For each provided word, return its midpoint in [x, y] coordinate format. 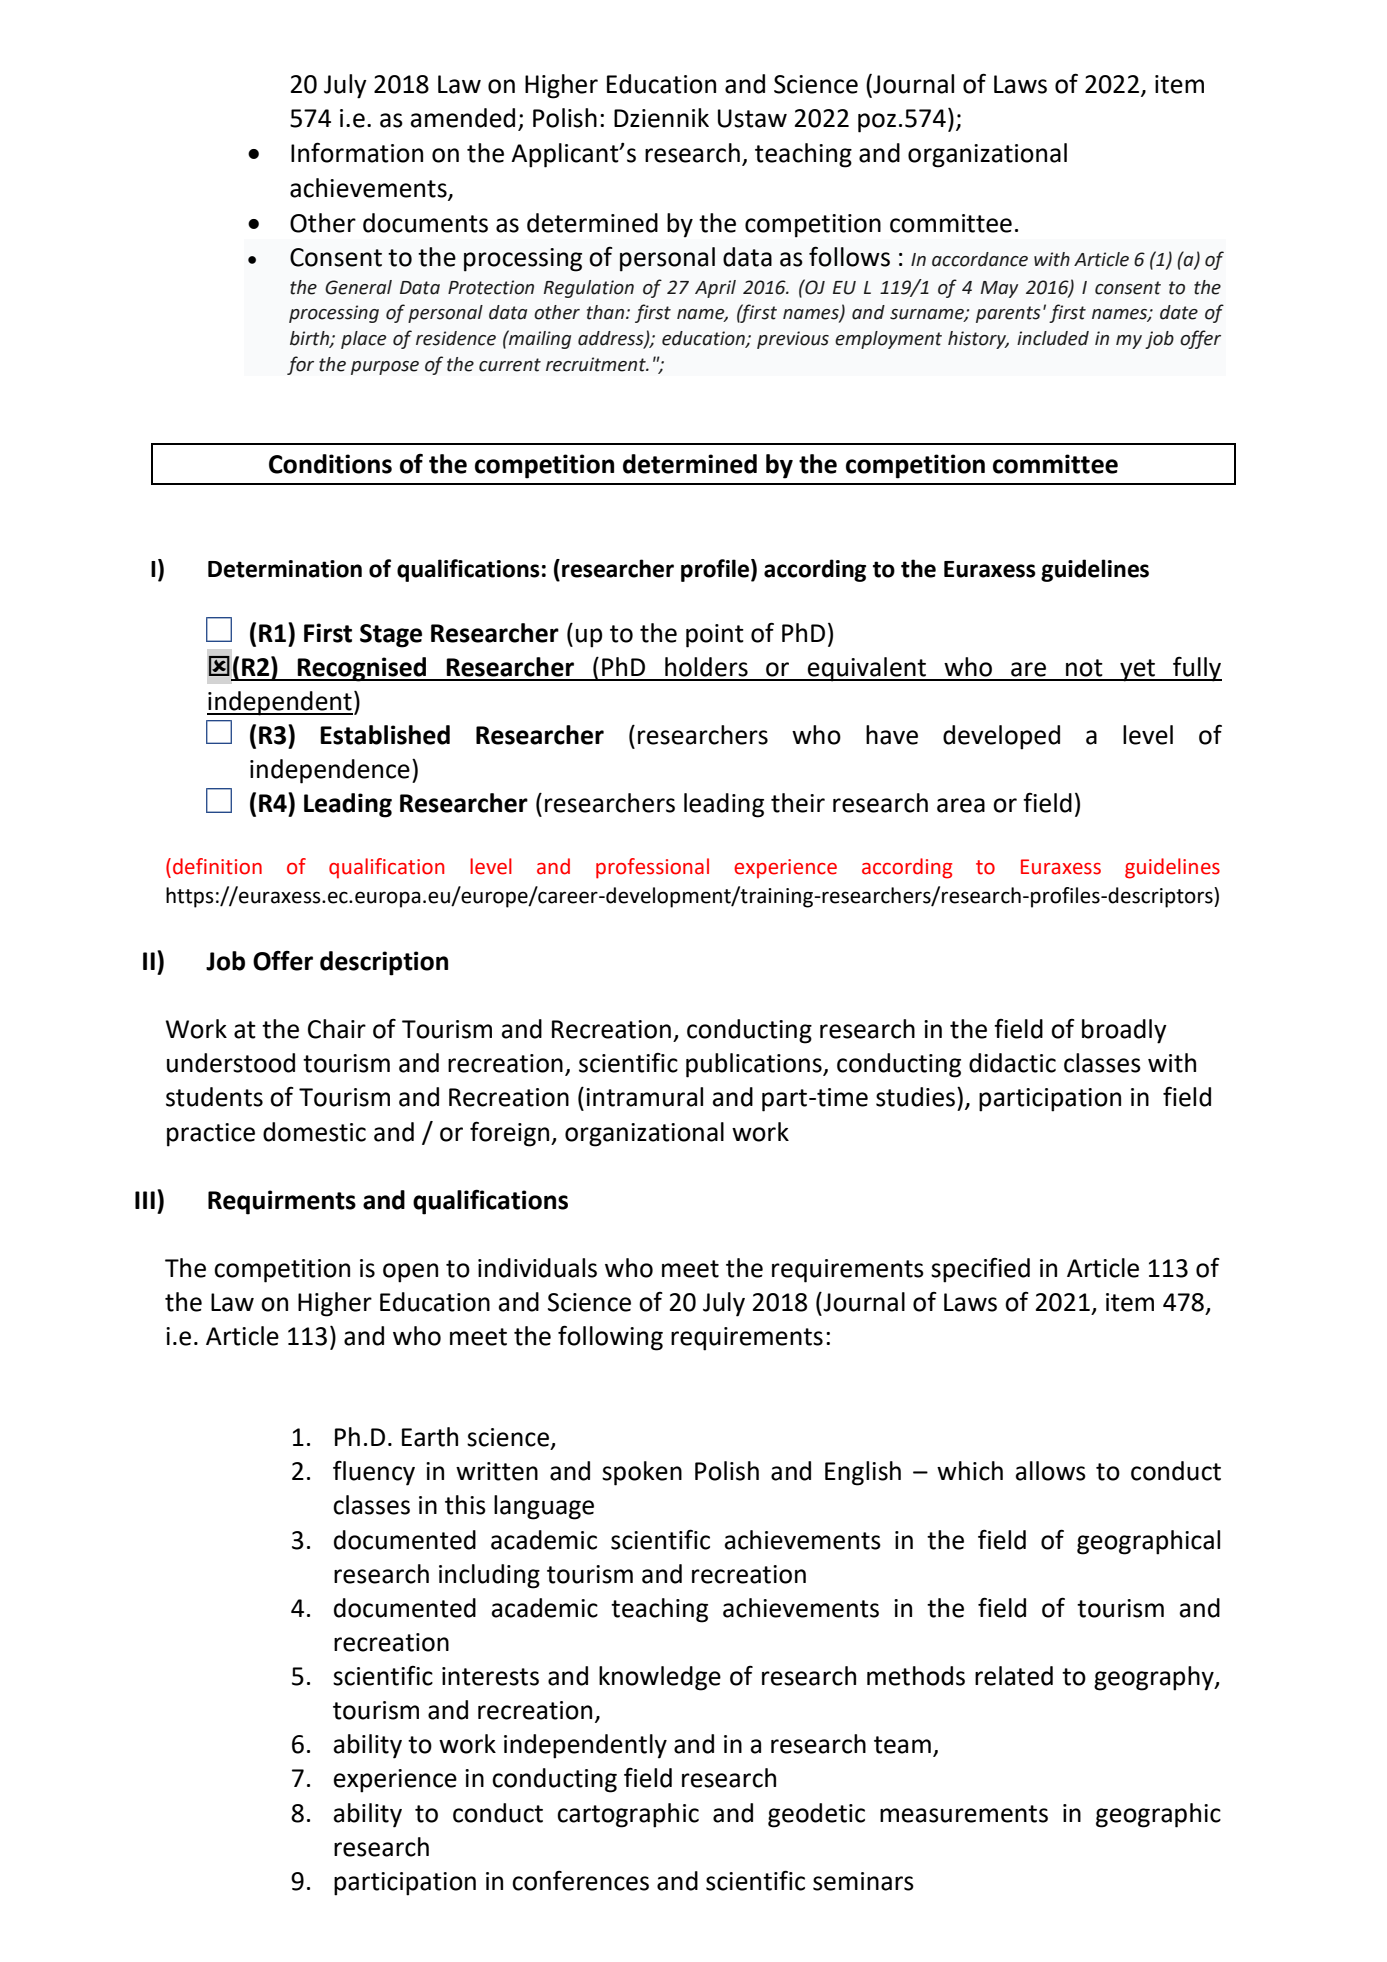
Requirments [282, 1202]
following [610, 1338]
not [1084, 668]
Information [357, 152]
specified [980, 1270]
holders [706, 667]
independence [330, 771]
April [715, 289]
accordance [980, 259]
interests [490, 1676]
